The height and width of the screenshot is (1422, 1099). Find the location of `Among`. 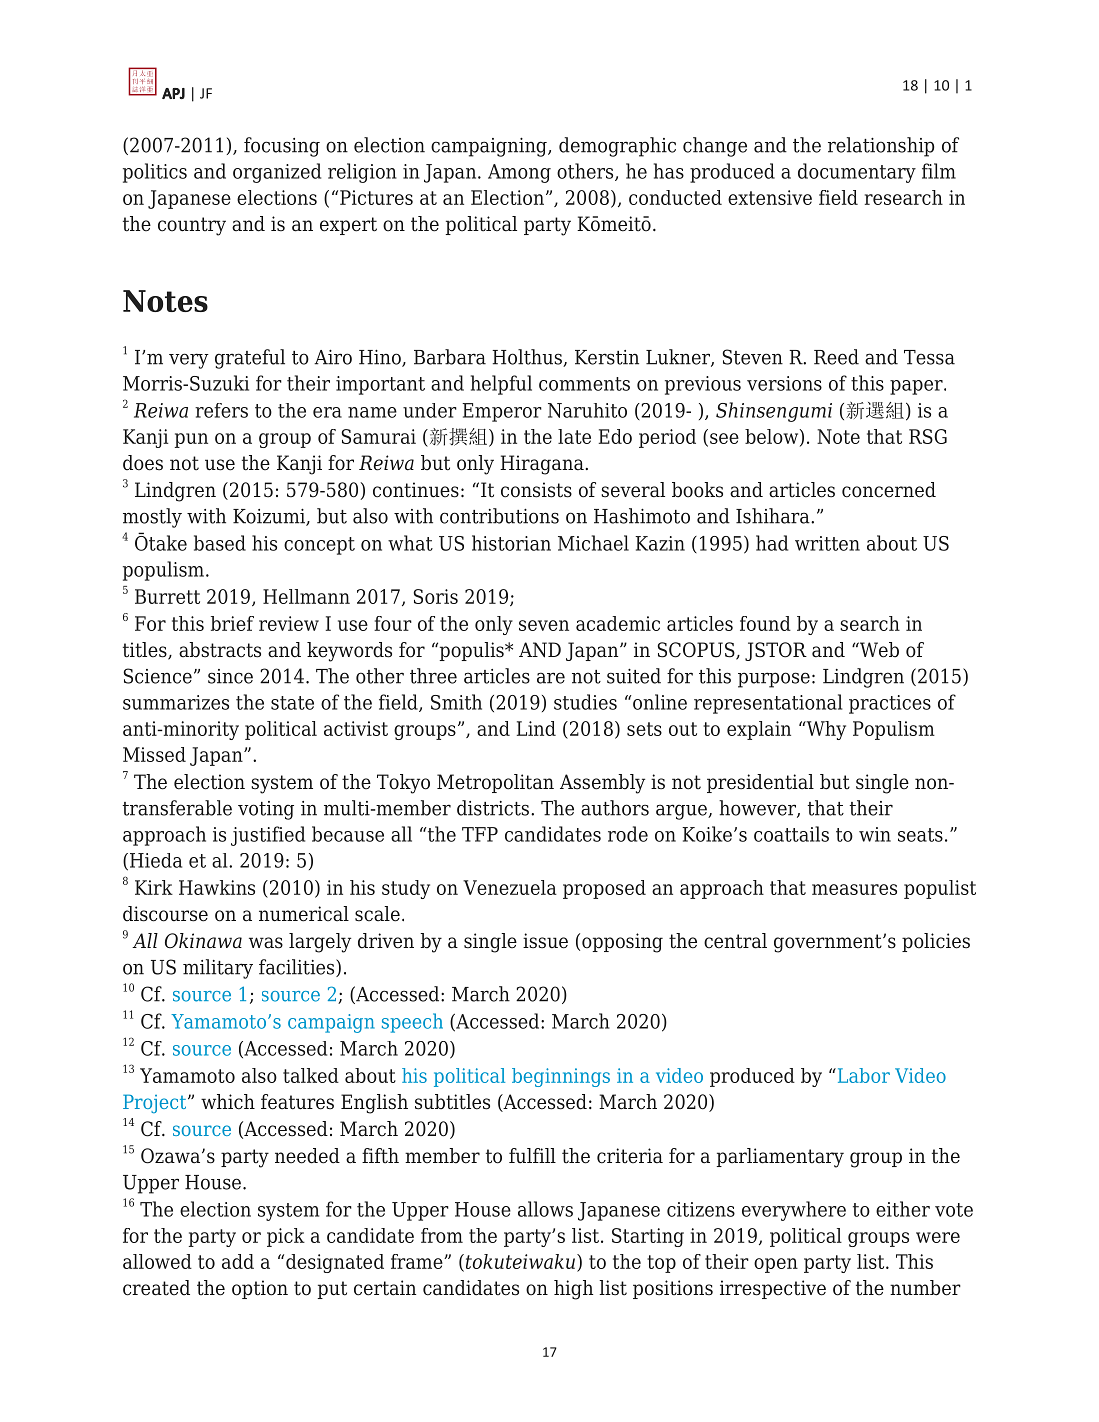

Among is located at coordinates (519, 173).
